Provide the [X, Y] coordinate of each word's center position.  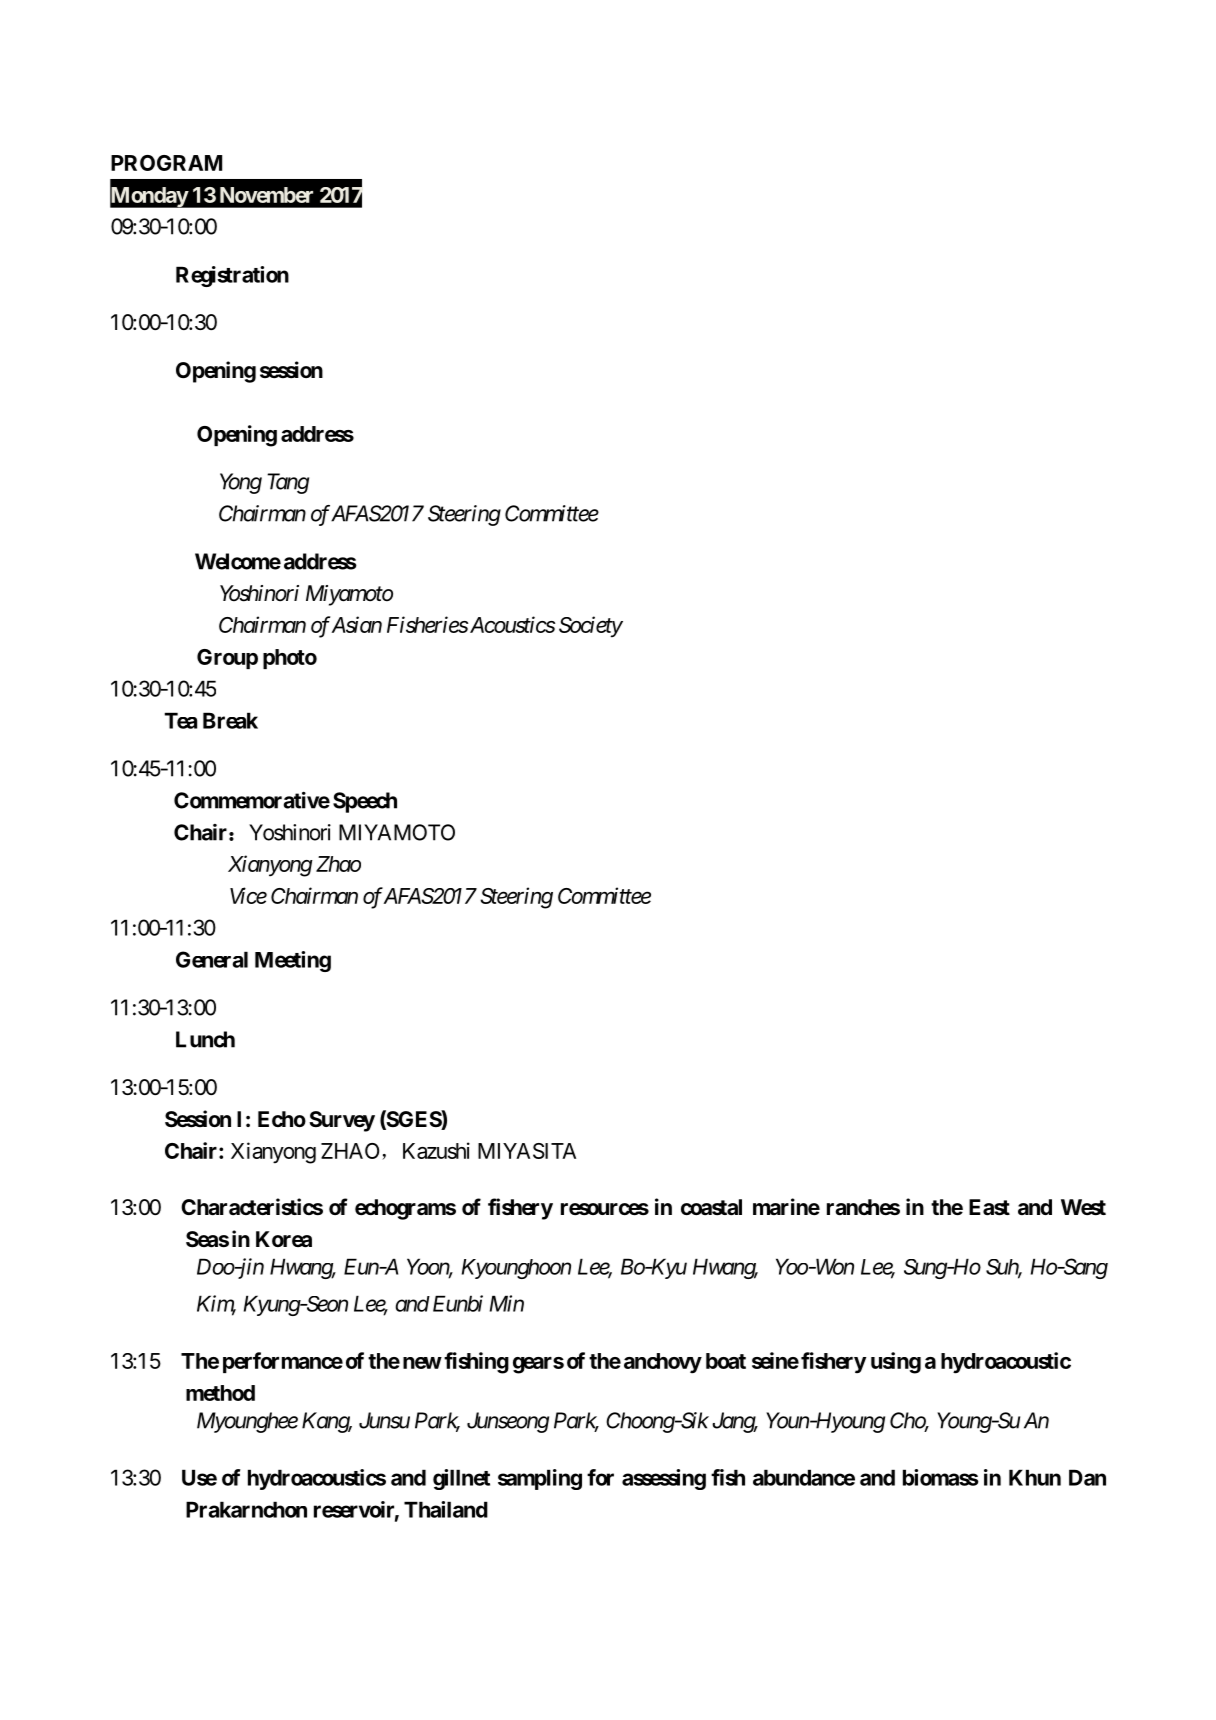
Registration [232, 276]
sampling [540, 1479]
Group [227, 659]
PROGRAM [166, 163]
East [989, 1207]
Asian [357, 624]
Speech [365, 802]
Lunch [205, 1039]
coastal [711, 1207]
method [220, 1393]
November [266, 195]
